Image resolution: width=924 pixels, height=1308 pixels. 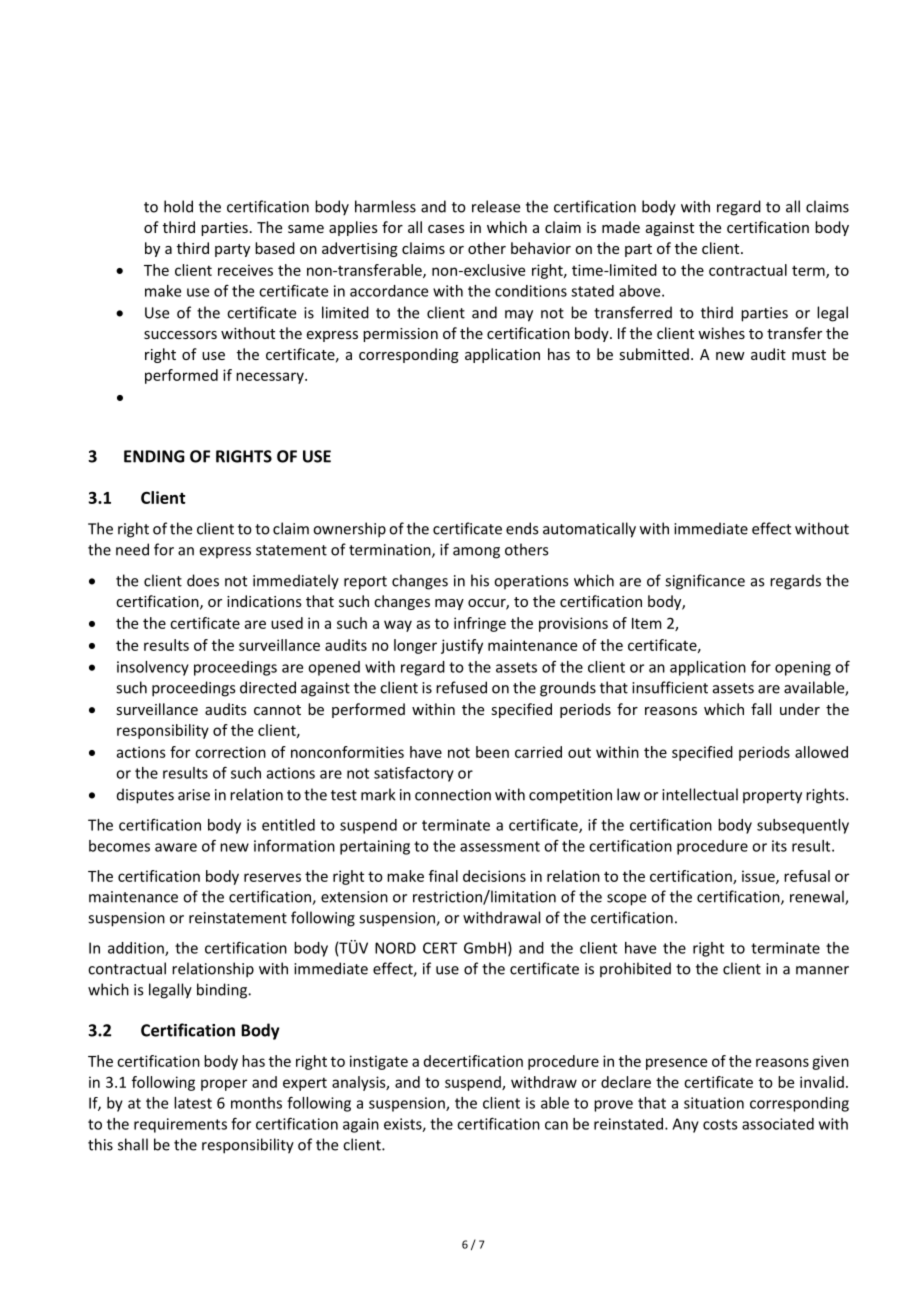 What do you see at coordinates (809, 355) in the document?
I see `must` at bounding box center [809, 355].
